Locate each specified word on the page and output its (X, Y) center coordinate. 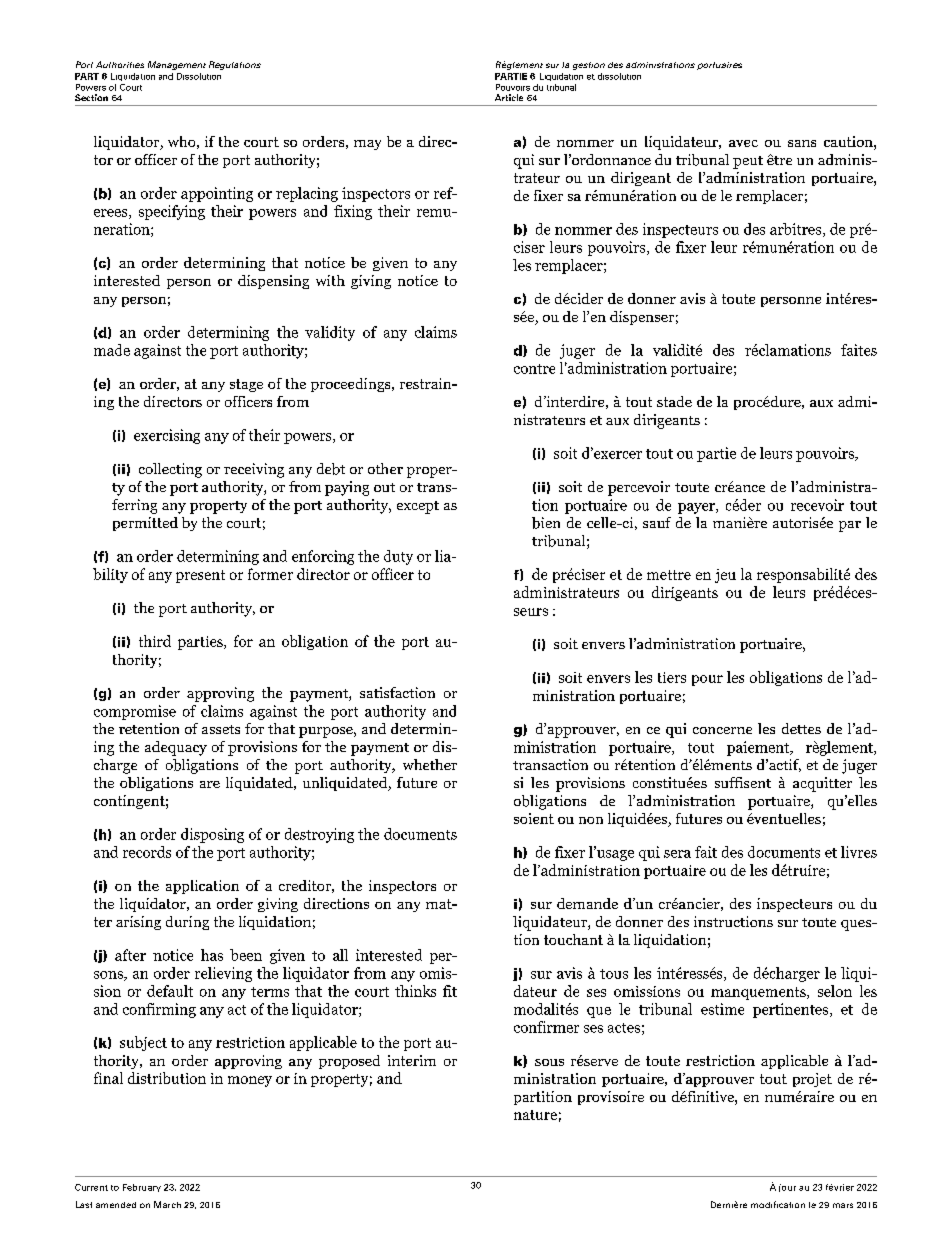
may (367, 145)
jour (787, 1188)
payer (697, 508)
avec (743, 143)
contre (534, 369)
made (112, 350)
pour (707, 680)
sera (677, 854)
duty (398, 557)
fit (450, 991)
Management (177, 65)
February (142, 1188)
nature (535, 1115)
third (155, 641)
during (187, 923)
